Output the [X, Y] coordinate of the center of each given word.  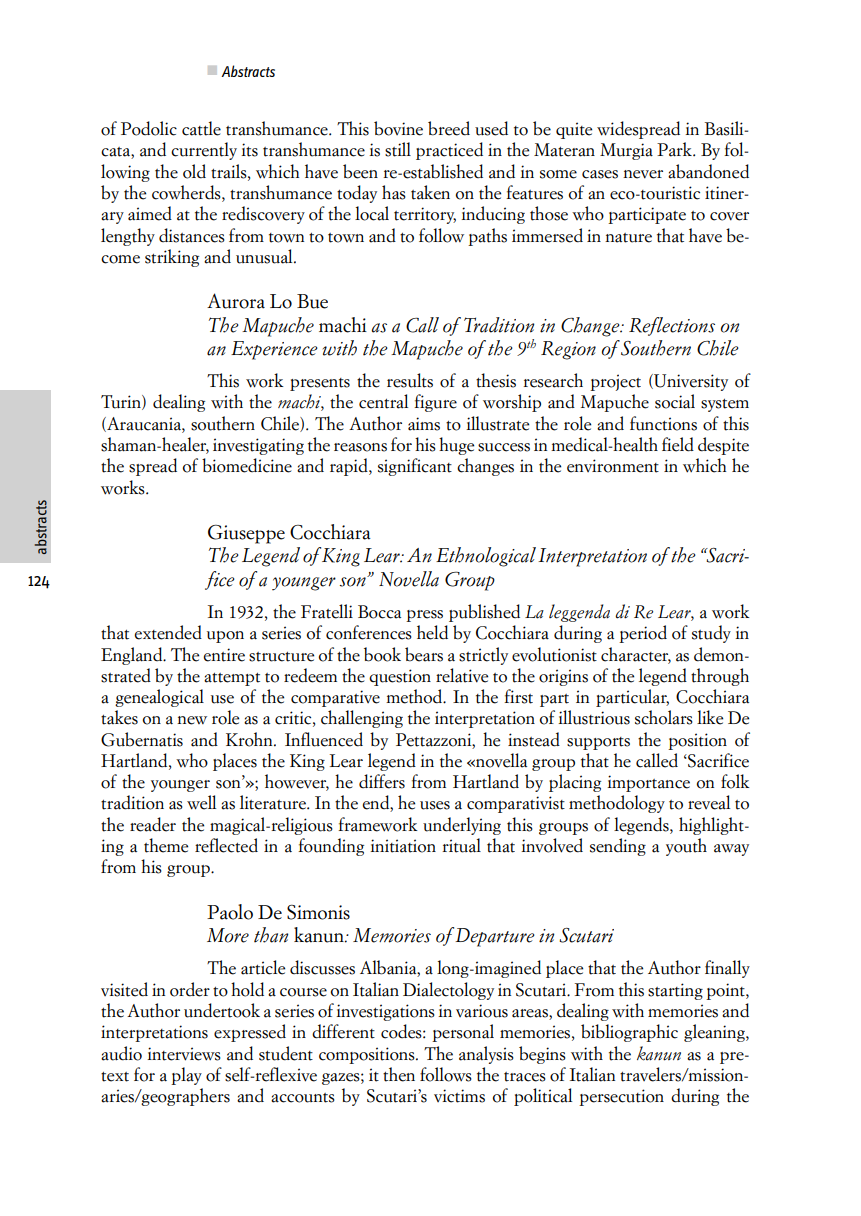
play [186, 1076]
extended [168, 632]
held [432, 632]
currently [204, 151]
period [643, 634]
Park [675, 149]
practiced [449, 151]
